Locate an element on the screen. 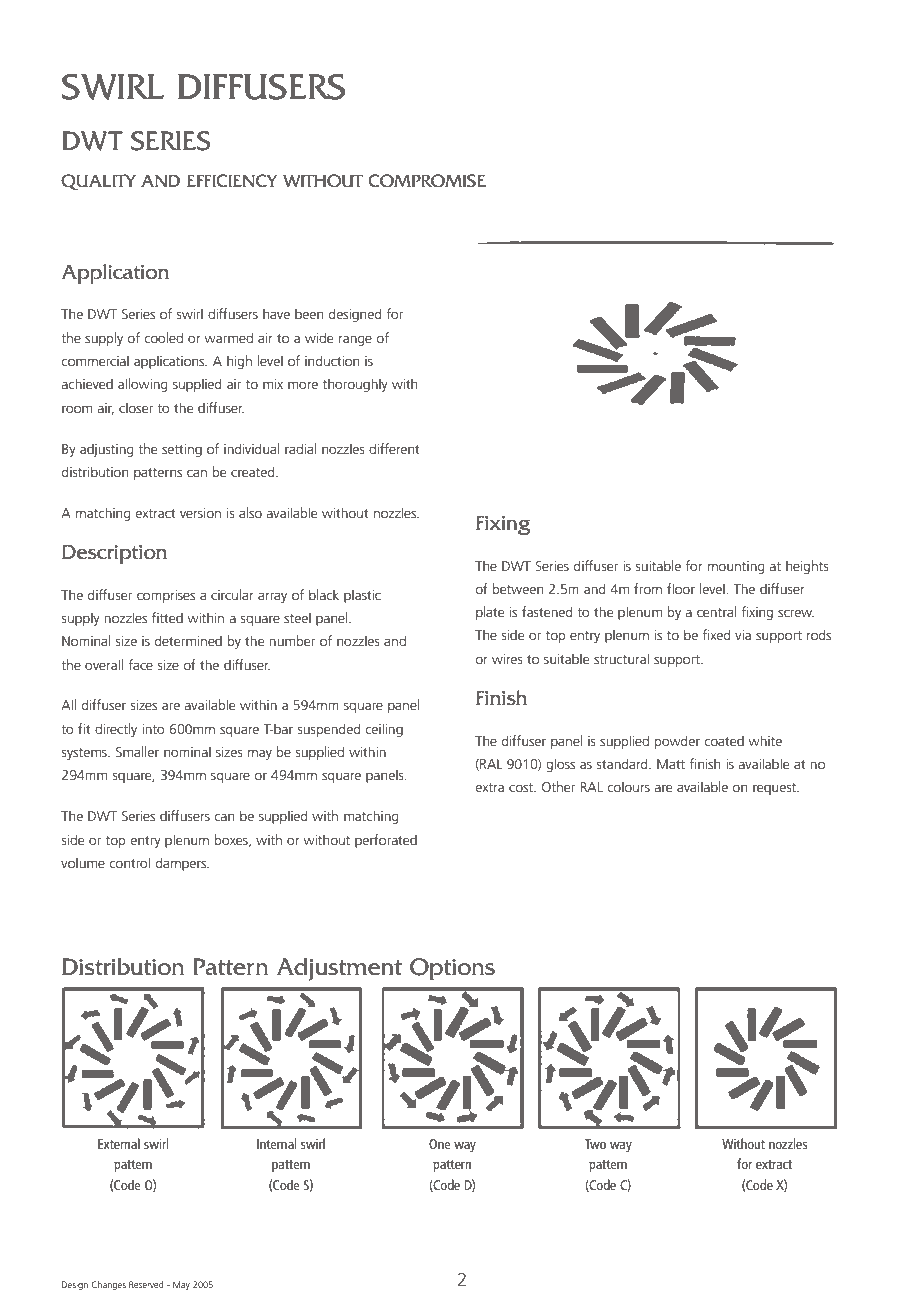 The image size is (924, 1308). EFFICIENCY is located at coordinates (232, 181).
